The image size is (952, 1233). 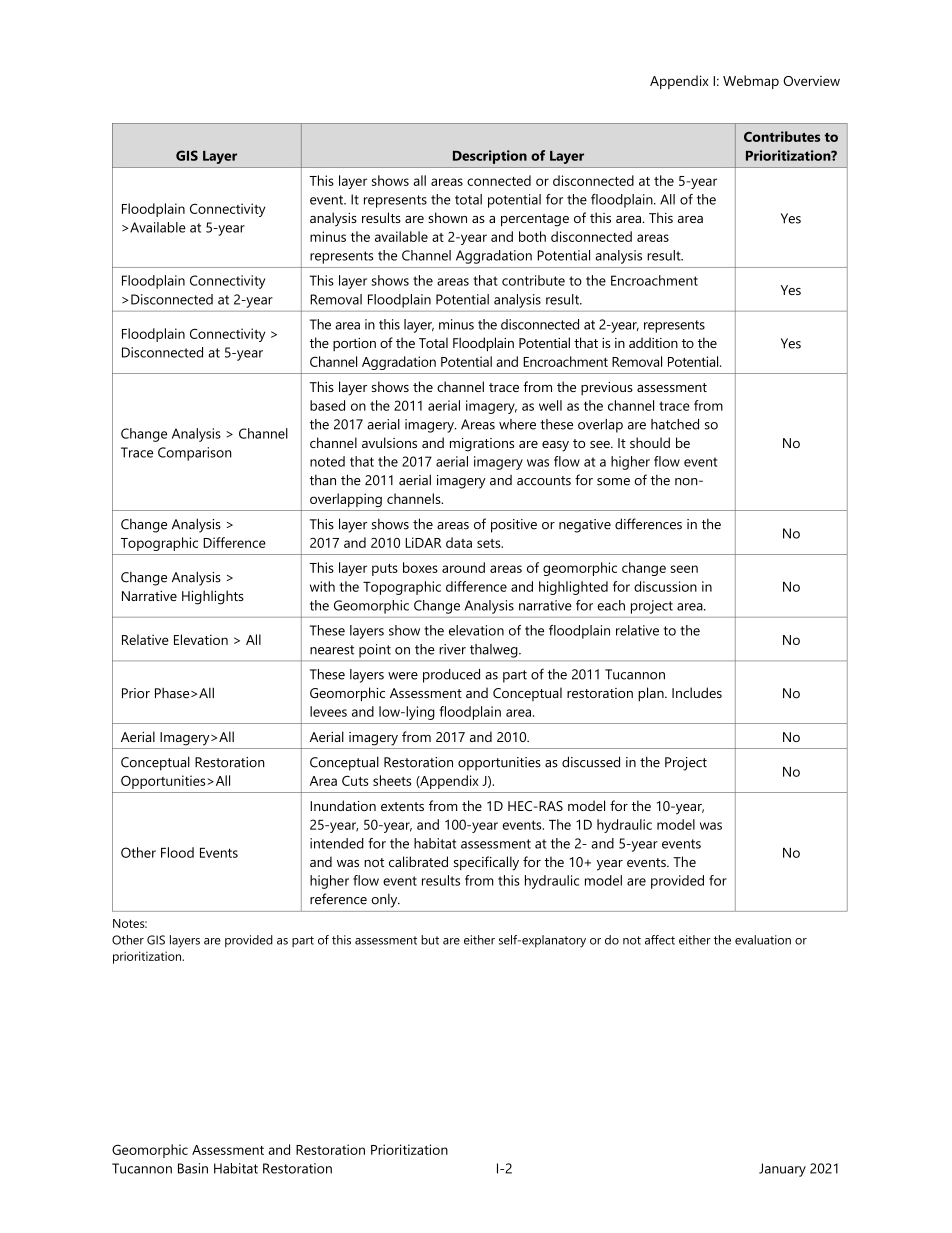 I want to click on Basin, so click(x=193, y=1168).
